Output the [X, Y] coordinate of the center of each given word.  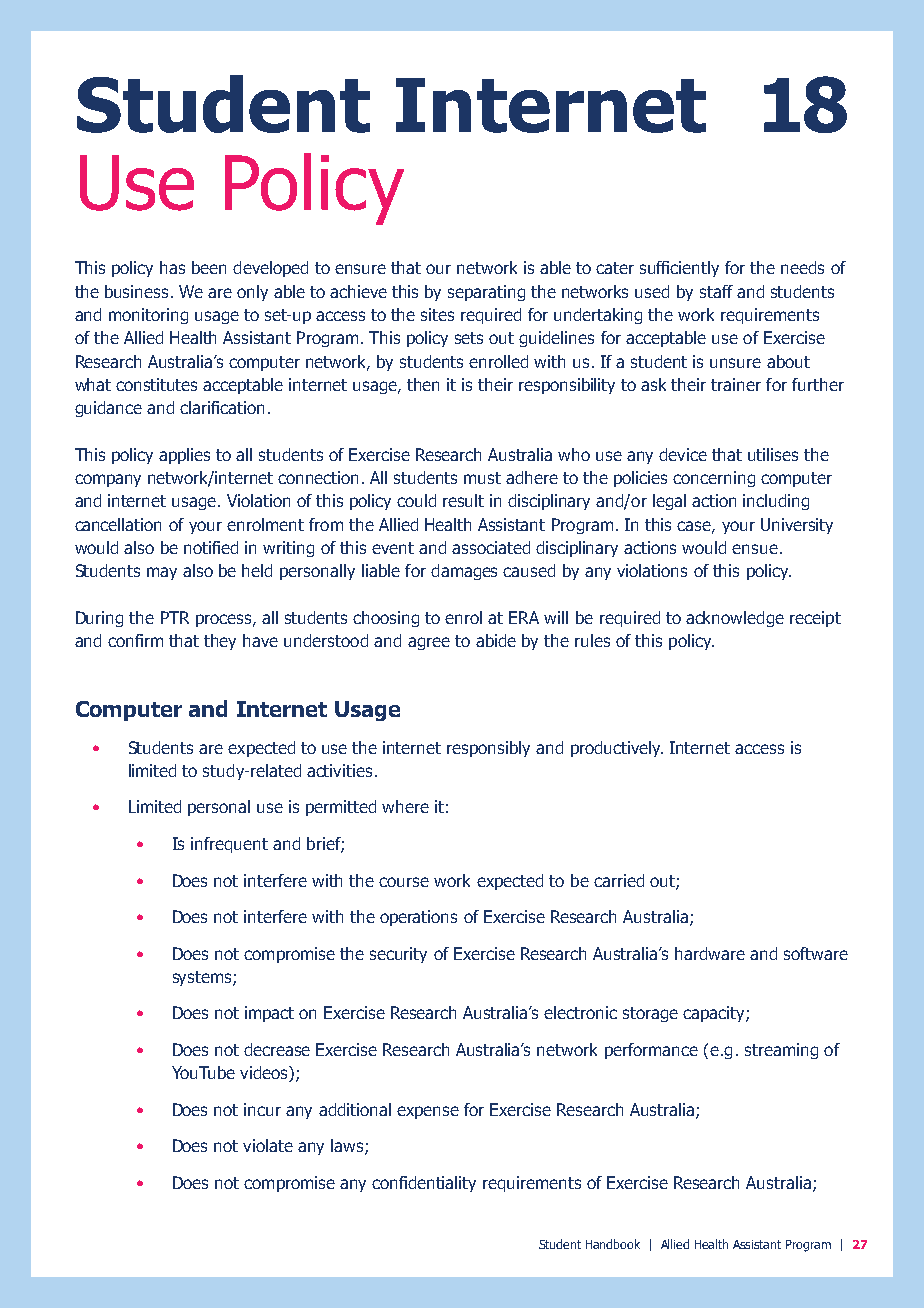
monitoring [148, 316]
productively [617, 749]
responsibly [488, 749]
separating [486, 293]
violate [268, 1145]
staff [716, 291]
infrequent [229, 845]
